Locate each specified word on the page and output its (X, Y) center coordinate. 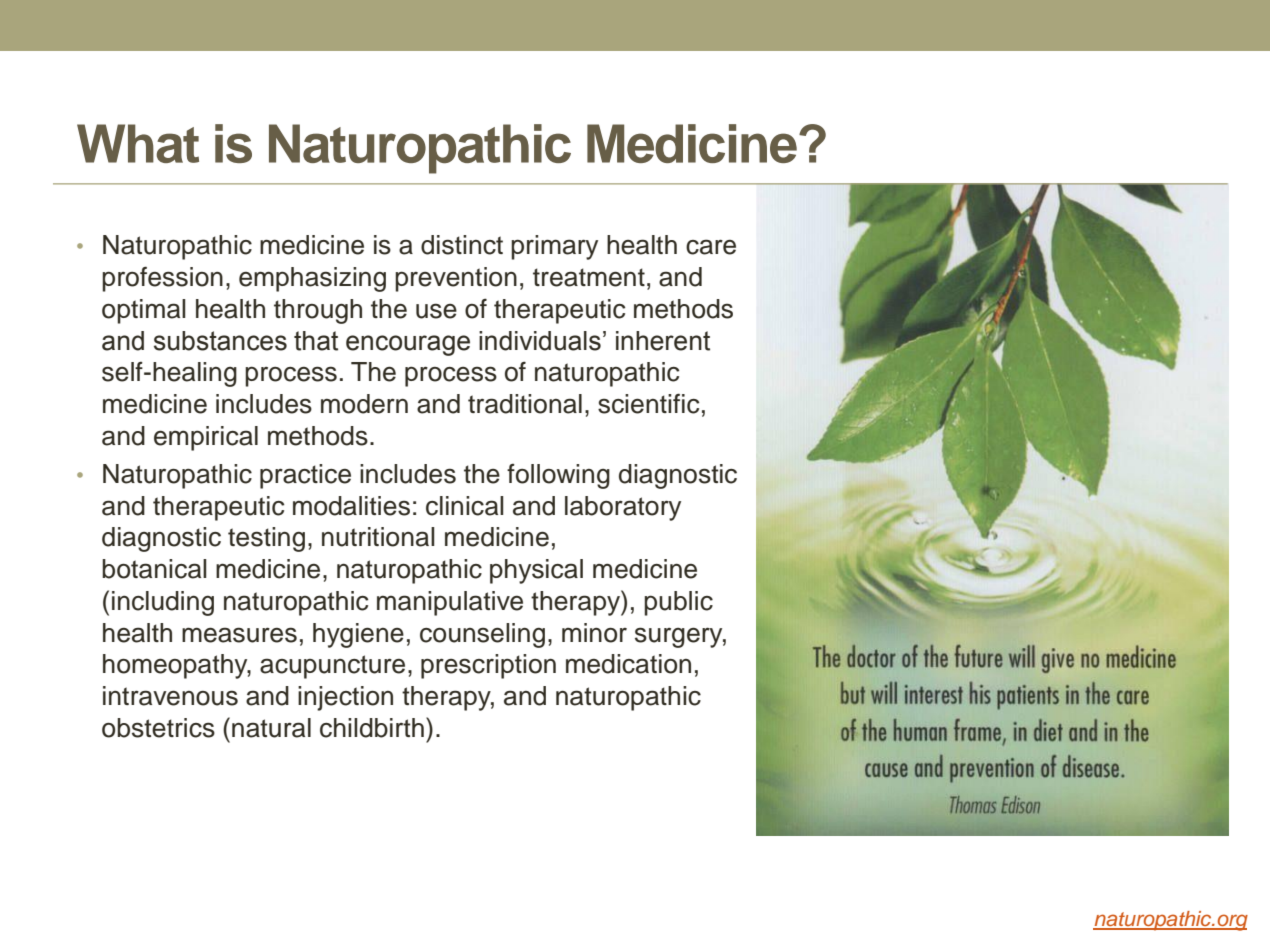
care (711, 247)
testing (266, 539)
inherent (663, 341)
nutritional (378, 537)
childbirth (372, 728)
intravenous (170, 696)
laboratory (623, 508)
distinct (462, 245)
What (138, 143)
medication (628, 664)
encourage (408, 345)
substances (220, 341)
